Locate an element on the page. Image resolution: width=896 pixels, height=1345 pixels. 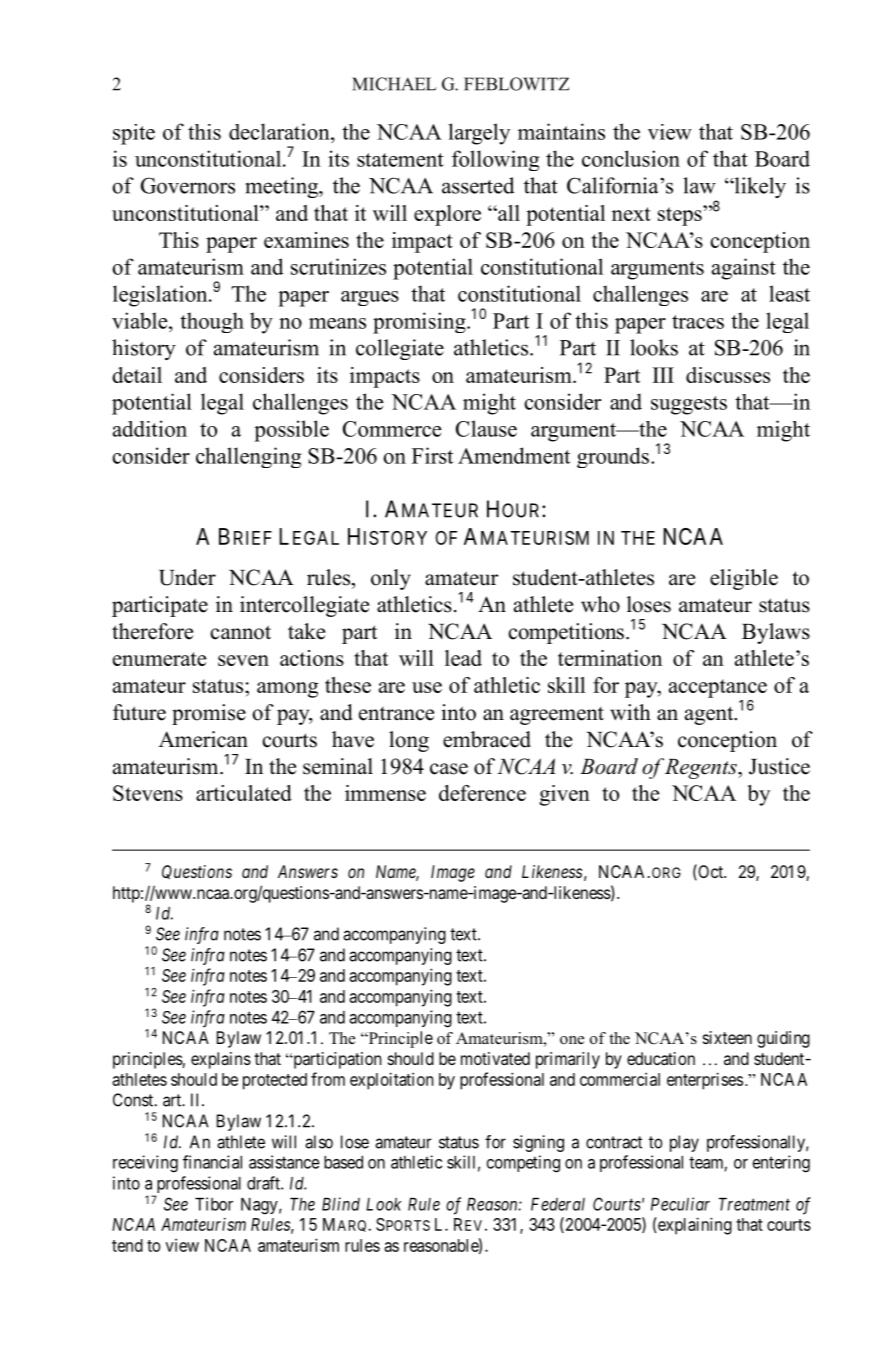
Tibor is located at coordinates (214, 1204).
